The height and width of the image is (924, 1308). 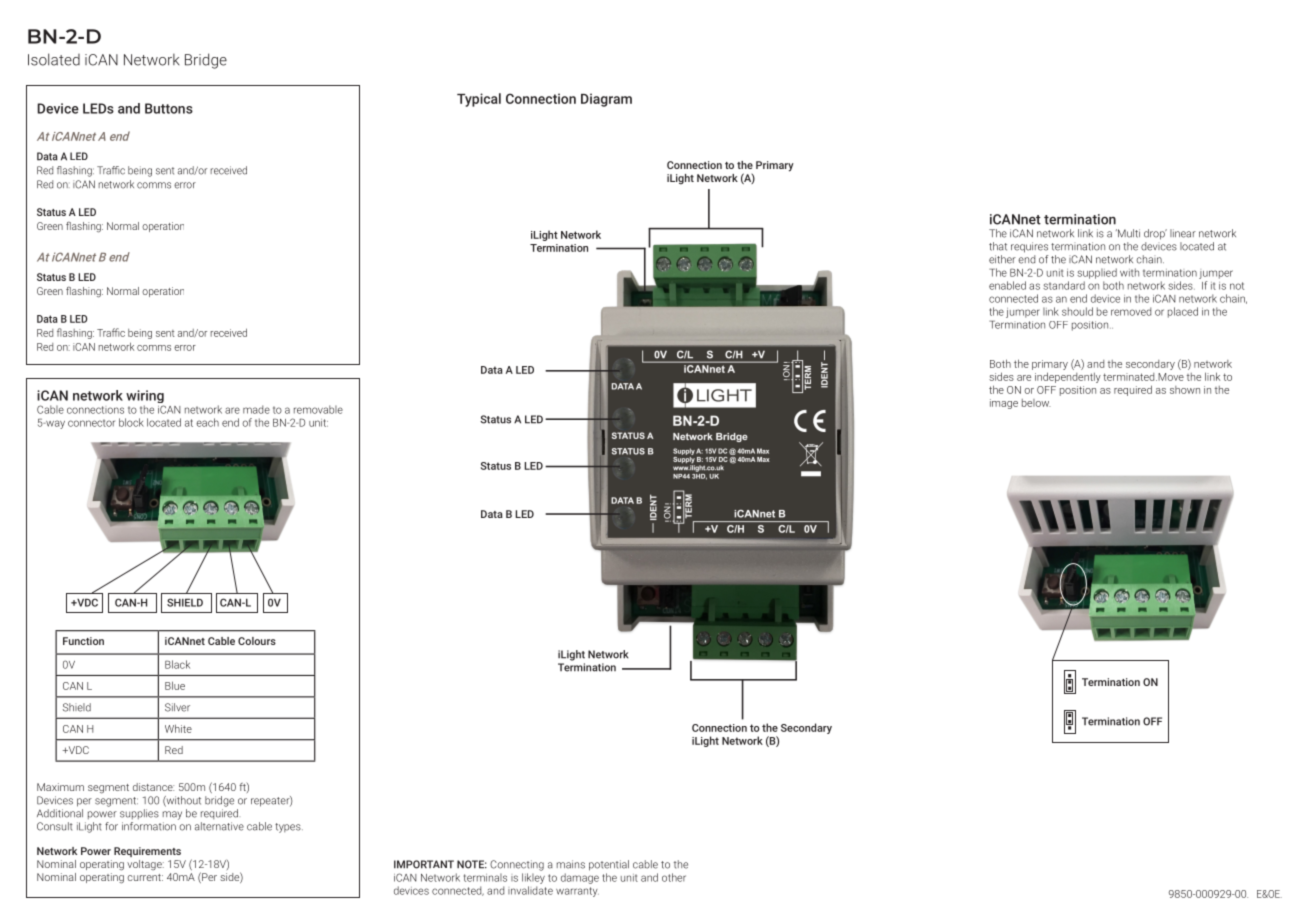 I want to click on standard, so click(x=1064, y=285).
